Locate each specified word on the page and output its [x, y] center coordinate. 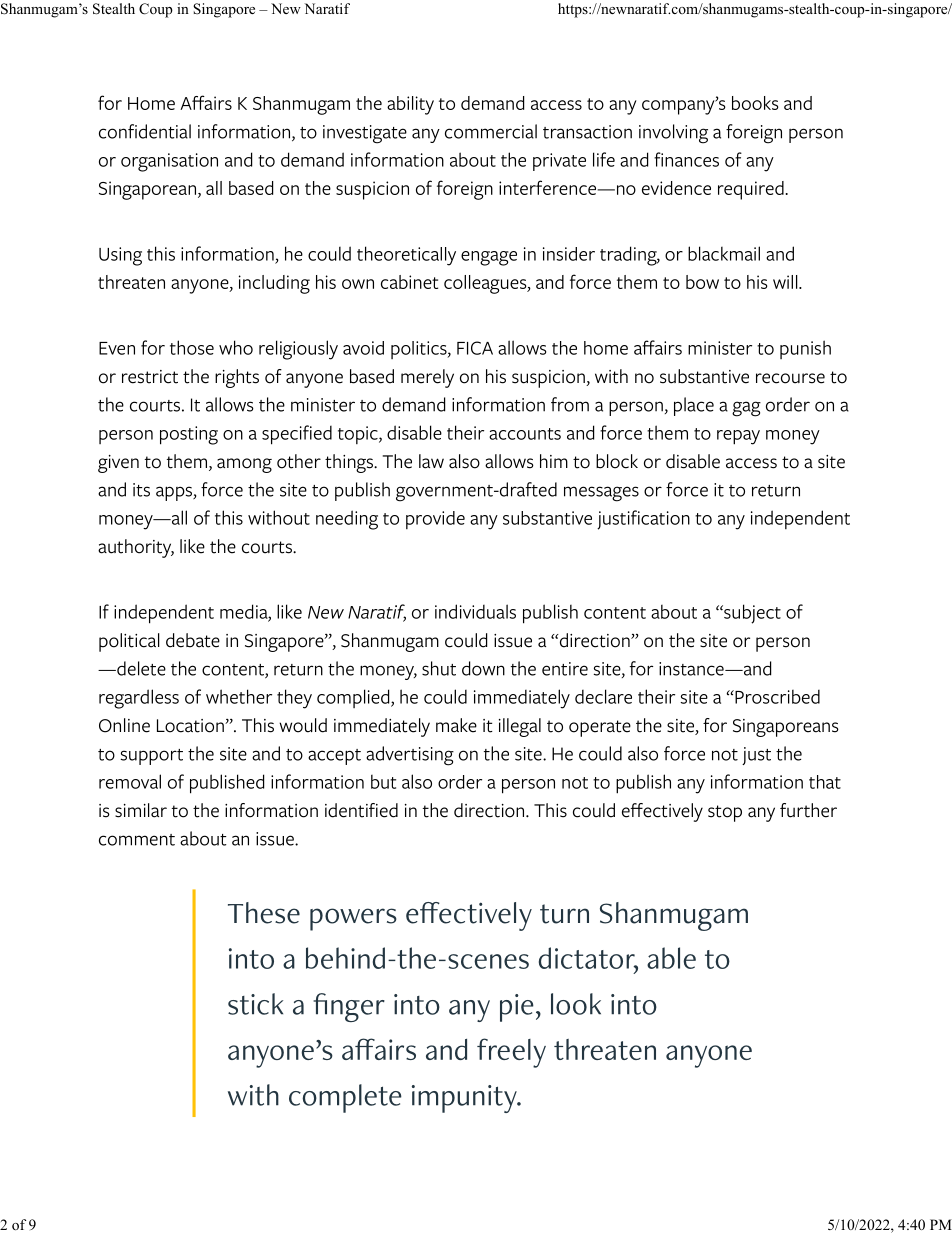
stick [255, 1004]
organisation [169, 162]
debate [193, 640]
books [755, 103]
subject [751, 614]
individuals [475, 611]
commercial [491, 131]
